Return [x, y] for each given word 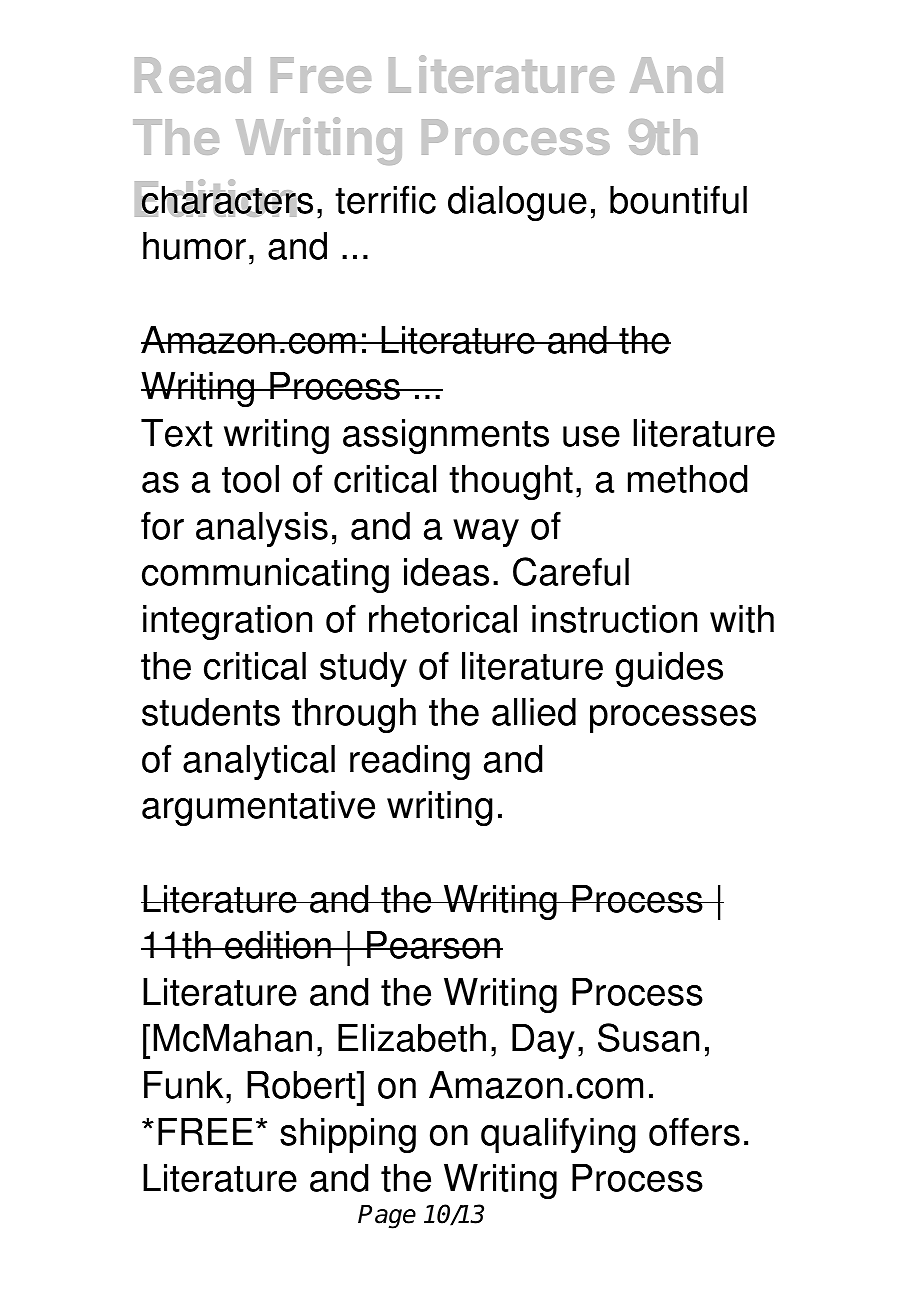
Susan [648, 1037]
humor [194, 246]
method [687, 479]
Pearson [433, 945]
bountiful [678, 199]
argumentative [258, 808]
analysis [262, 529]
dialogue [517, 203]
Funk [183, 1085]
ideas [446, 572]
